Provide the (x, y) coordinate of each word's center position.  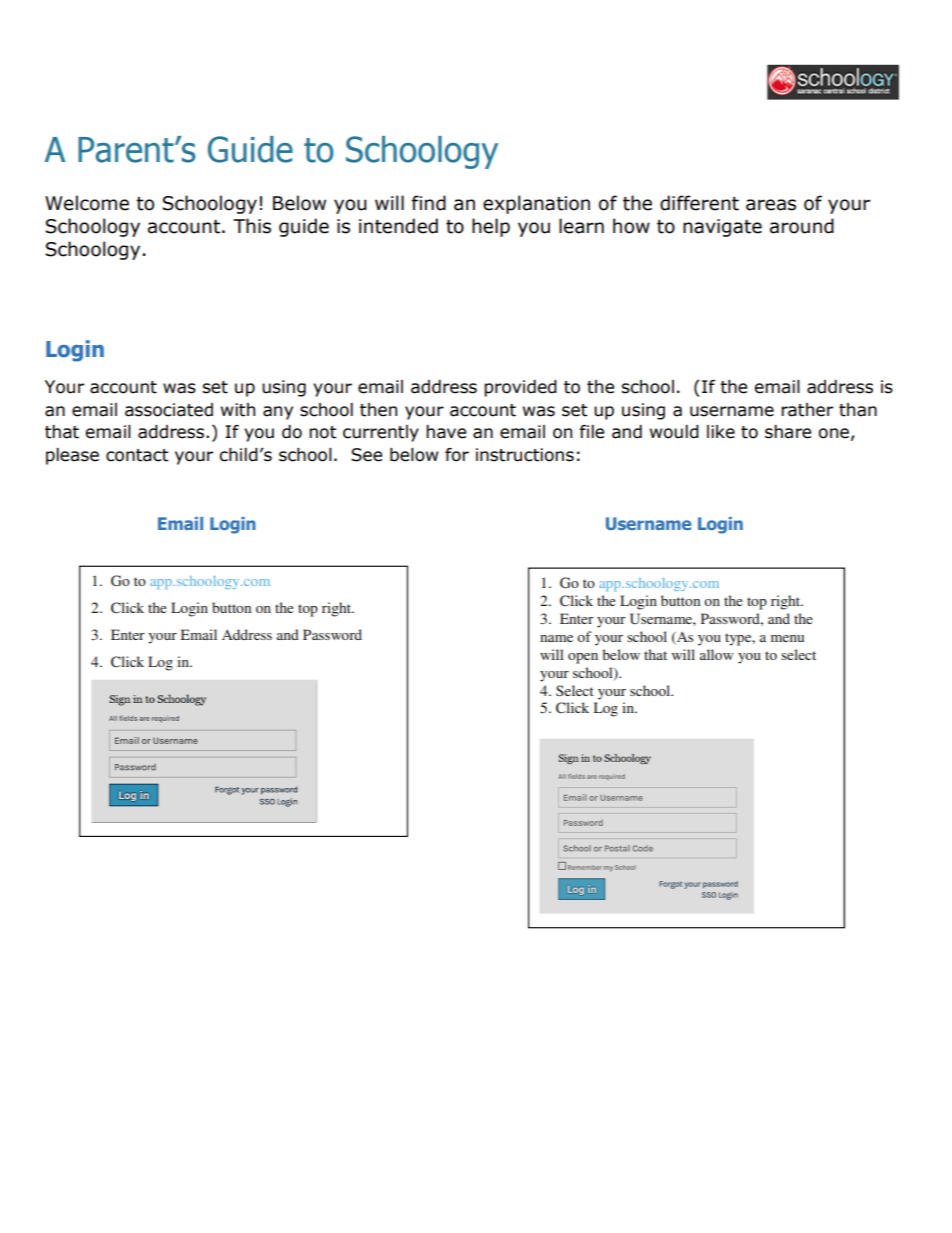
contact (137, 455)
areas (771, 205)
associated (169, 410)
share (788, 432)
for (457, 455)
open (583, 658)
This (252, 226)
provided (520, 388)
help (491, 227)
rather (807, 410)
